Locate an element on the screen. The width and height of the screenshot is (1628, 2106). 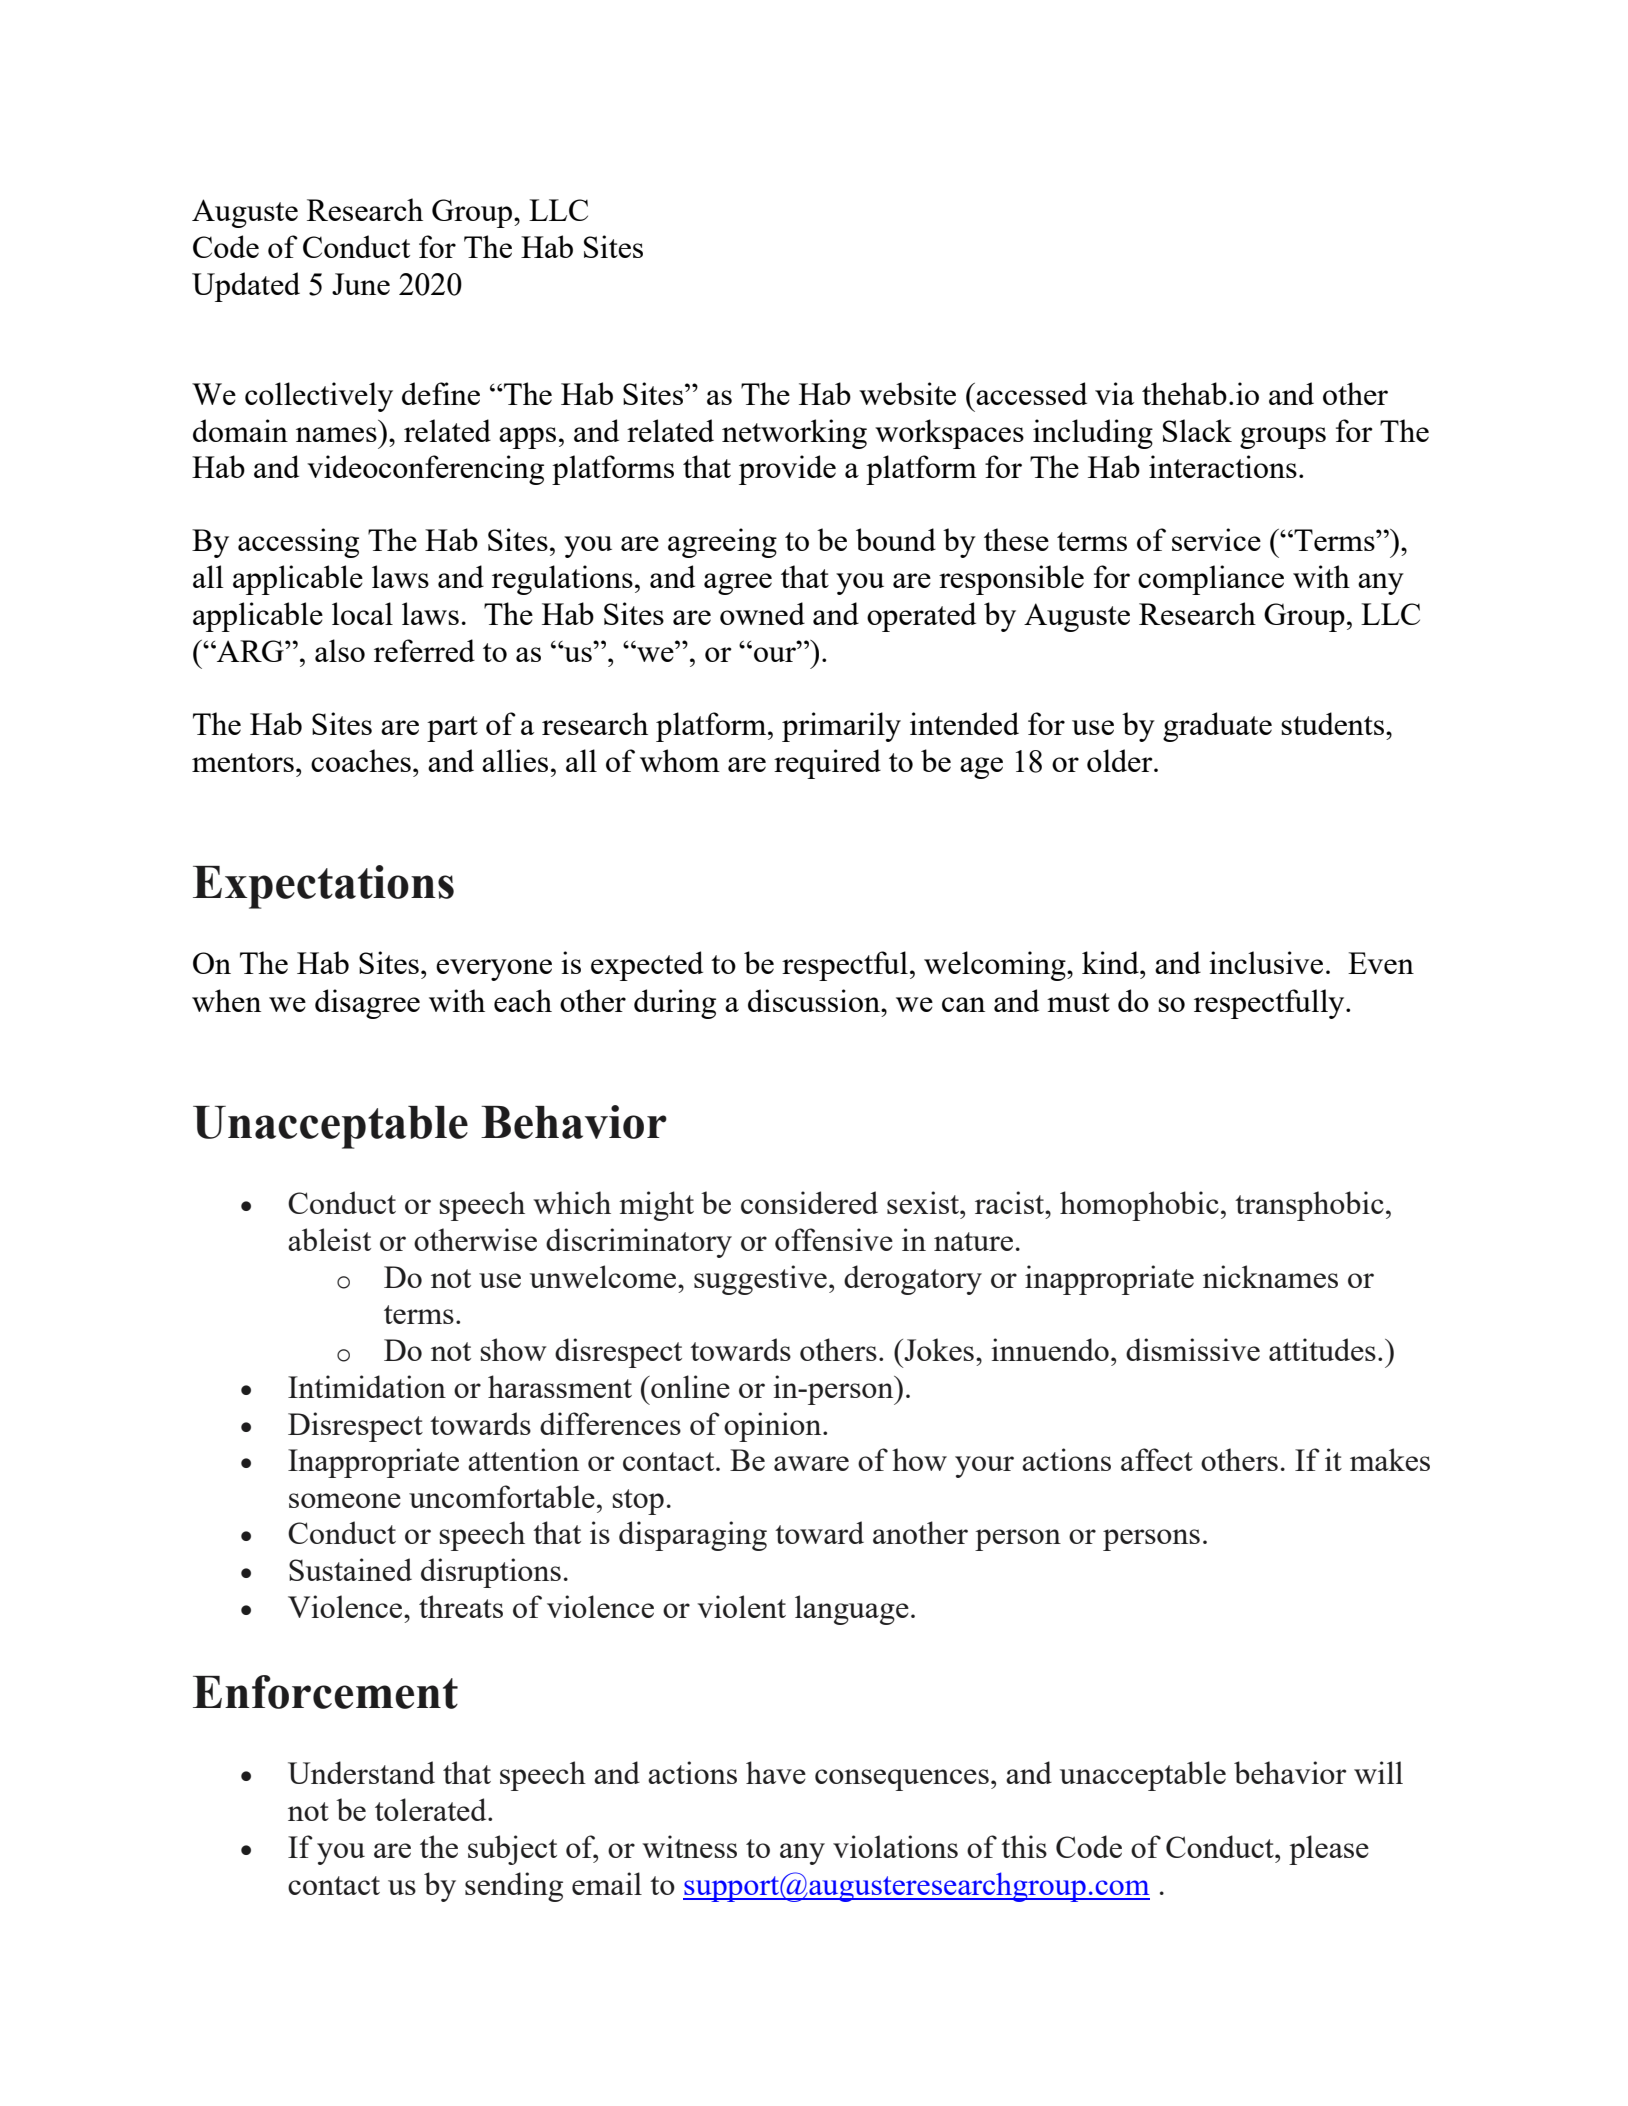
discussion is located at coordinates (815, 1000).
